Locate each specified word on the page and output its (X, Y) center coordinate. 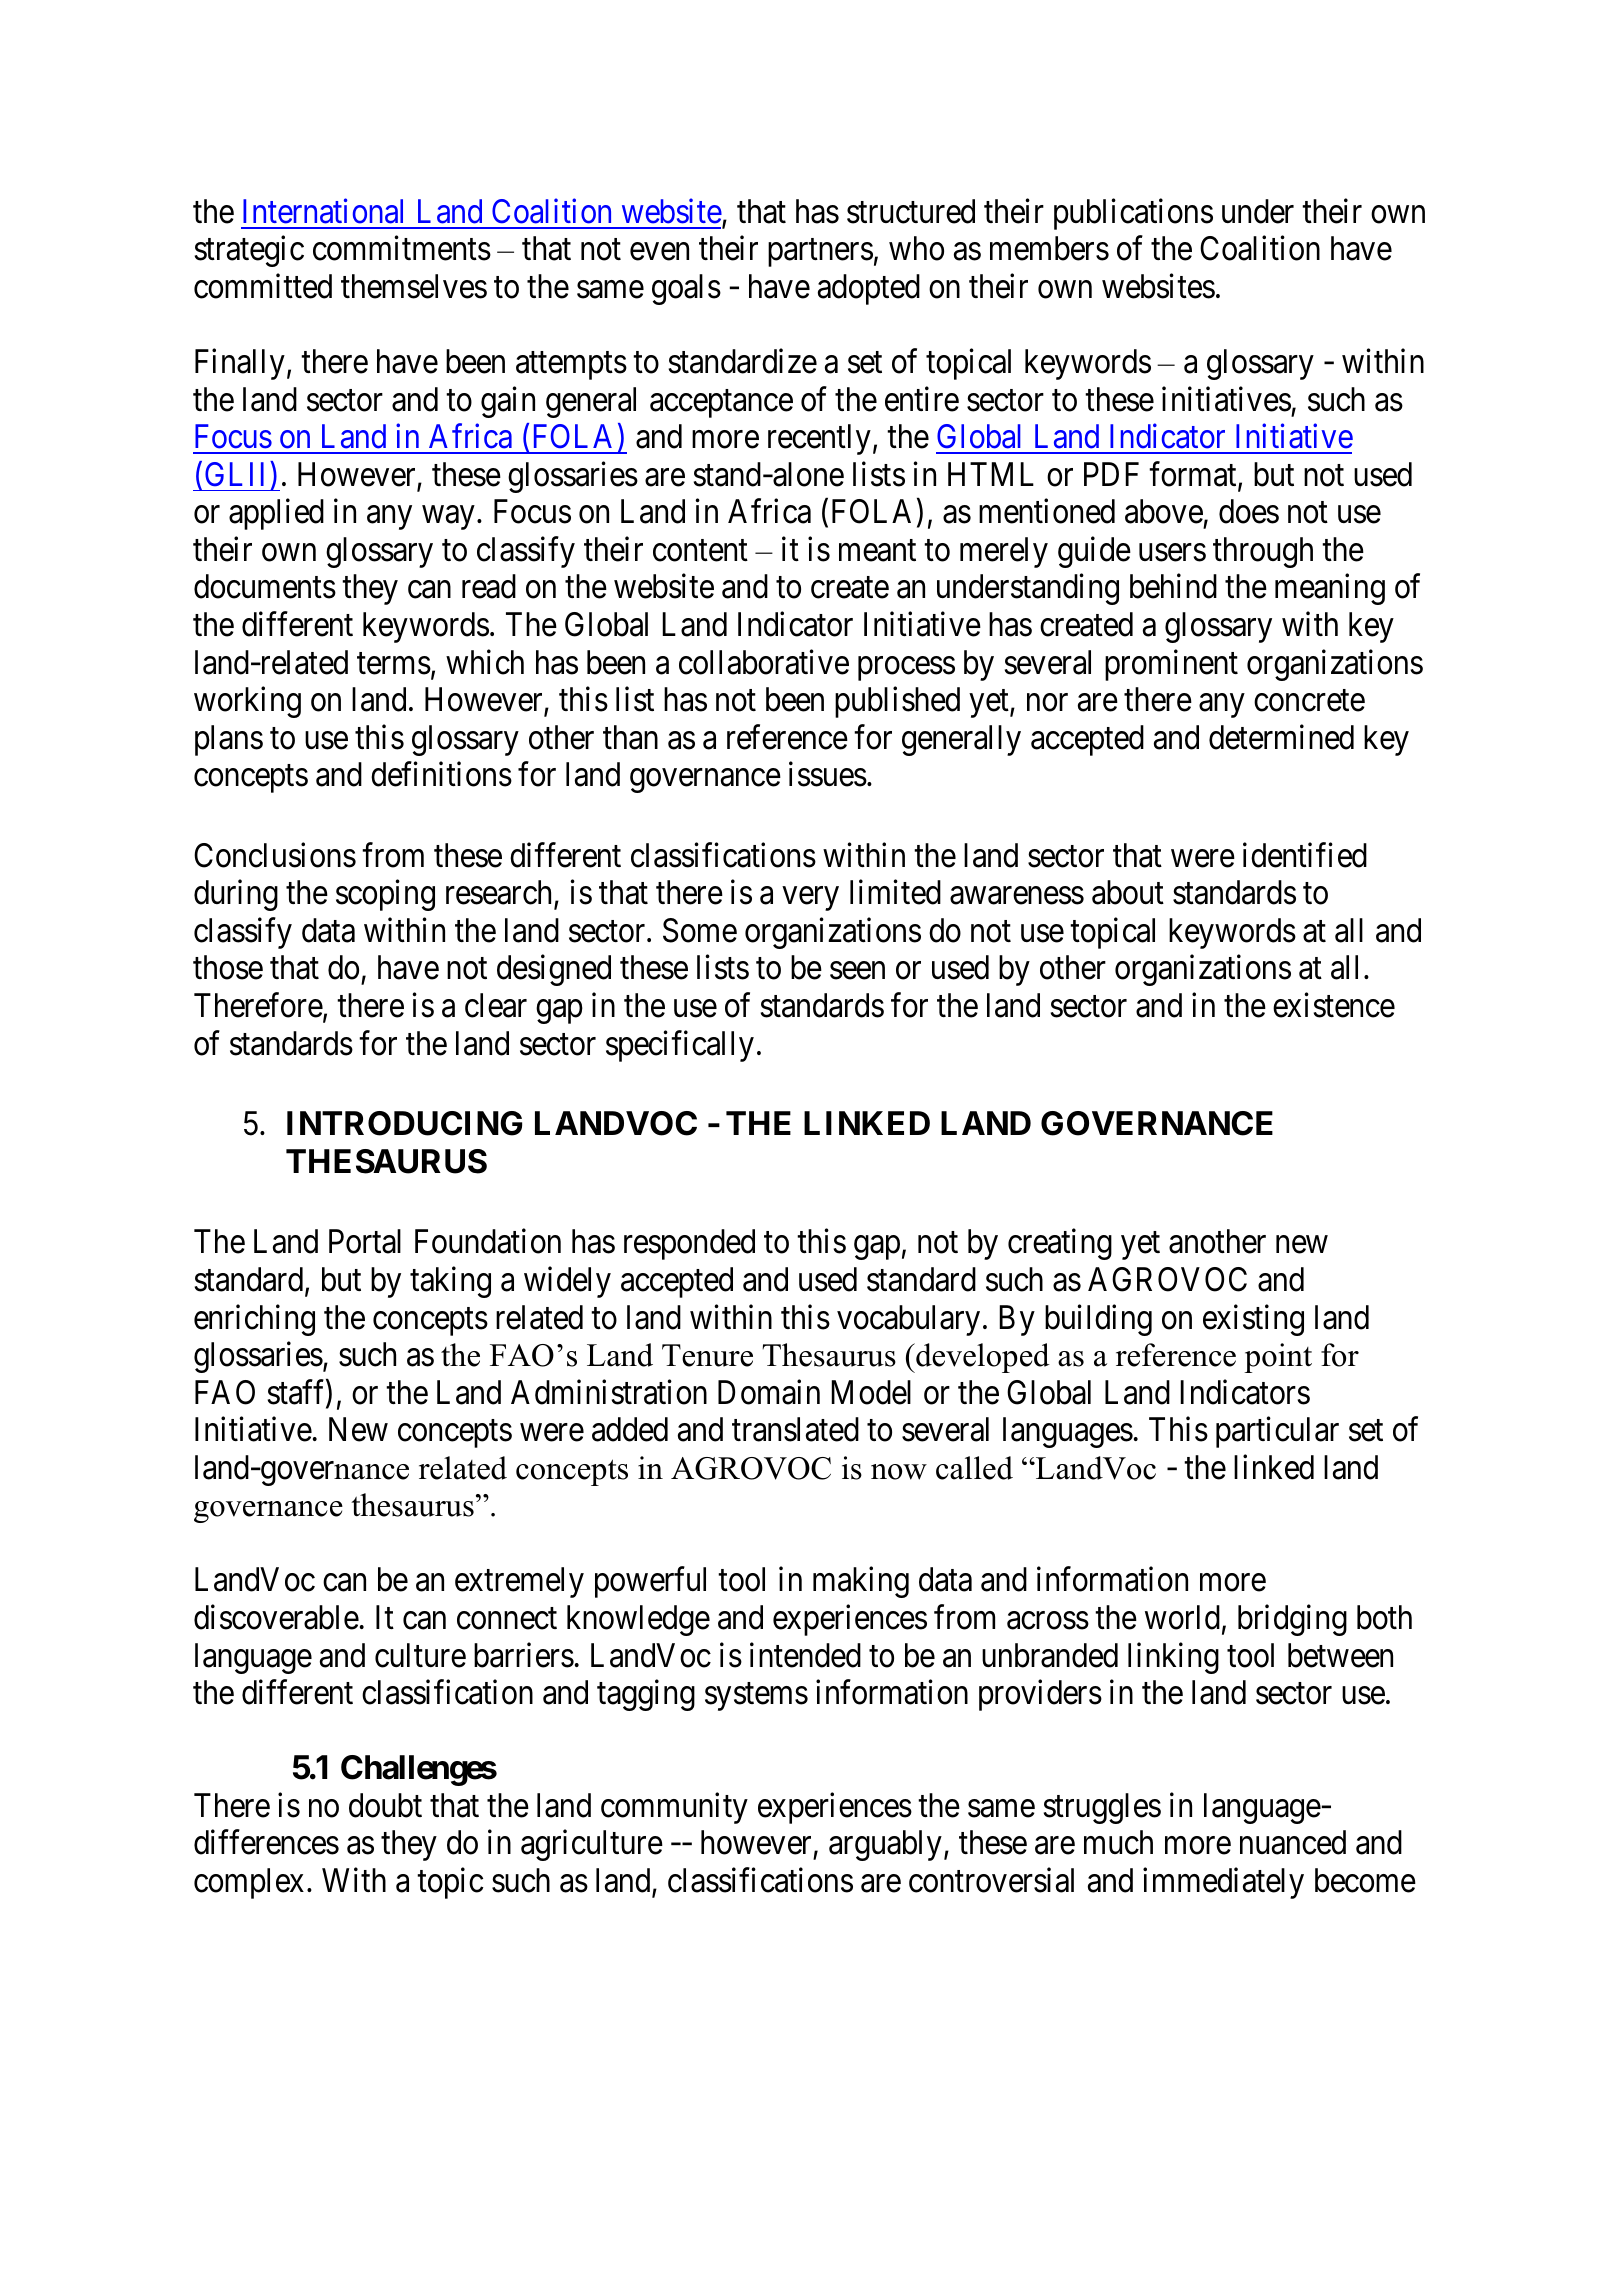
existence (1334, 1005)
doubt (385, 1805)
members (1049, 248)
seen (857, 971)
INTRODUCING (404, 1123)
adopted (869, 289)
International (323, 211)
